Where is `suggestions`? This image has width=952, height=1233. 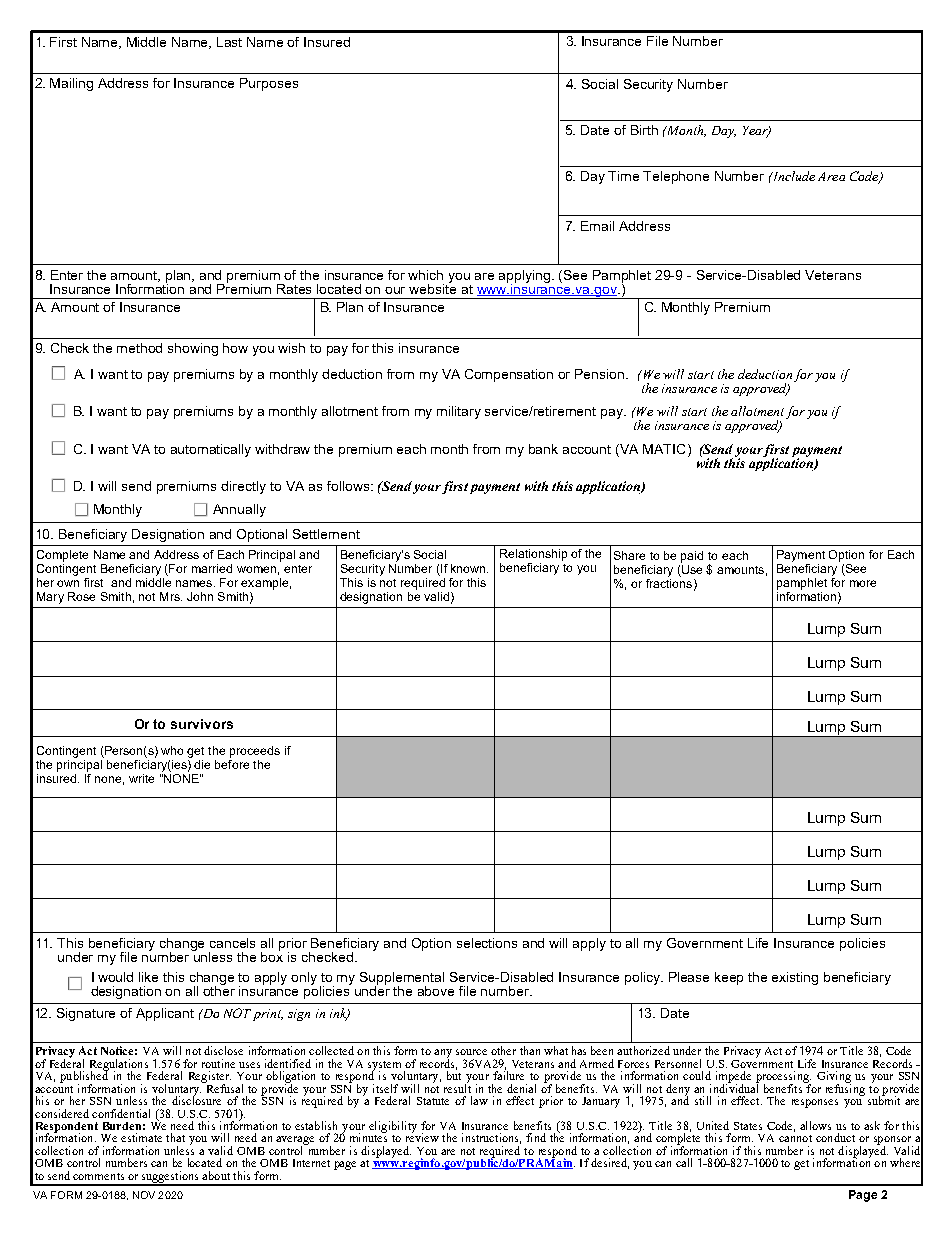 suggestions is located at coordinates (171, 1178).
